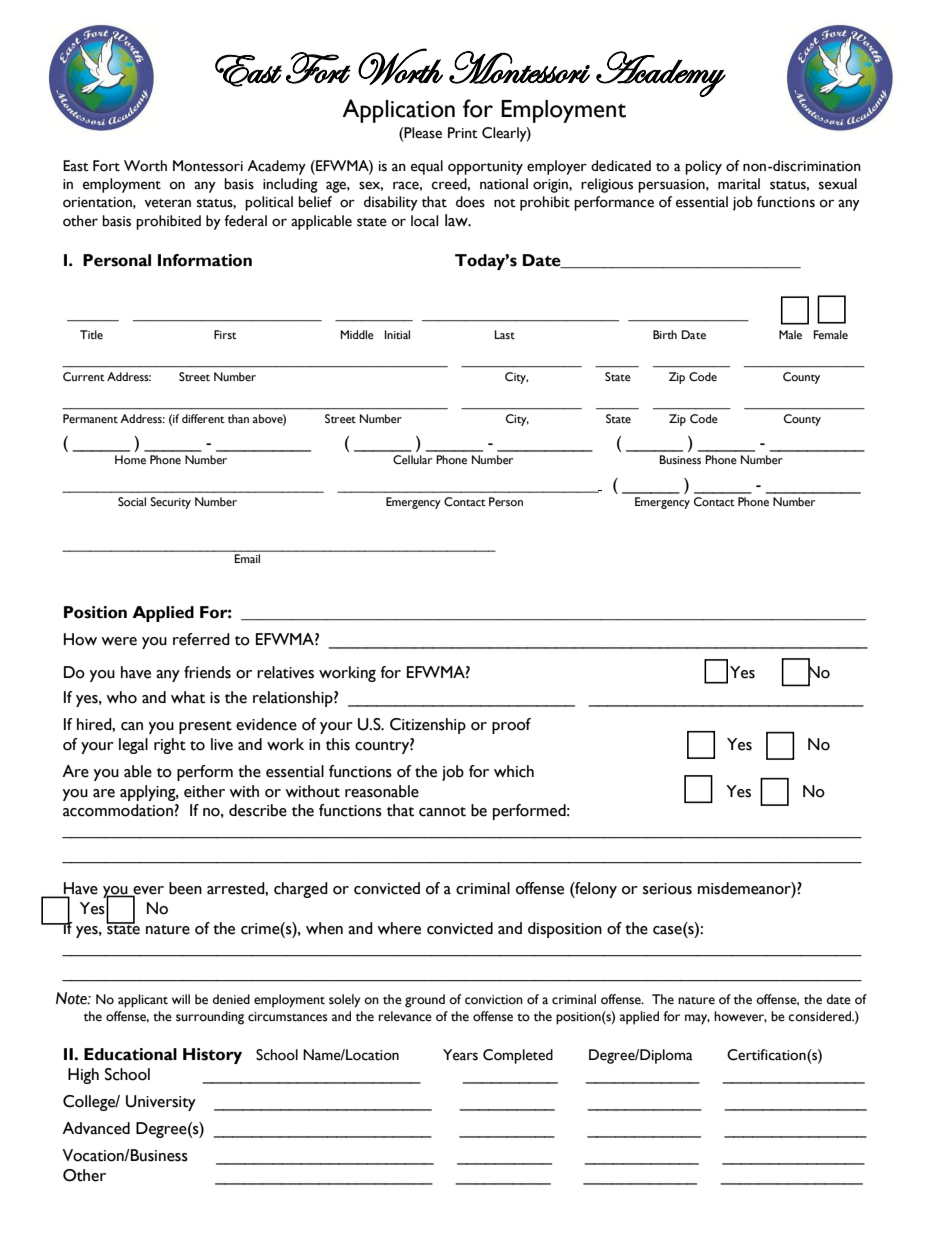 Image resolution: width=952 pixels, height=1233 pixels. Describe the element at coordinates (428, 726) in the screenshot. I see `Citizenship` at that location.
